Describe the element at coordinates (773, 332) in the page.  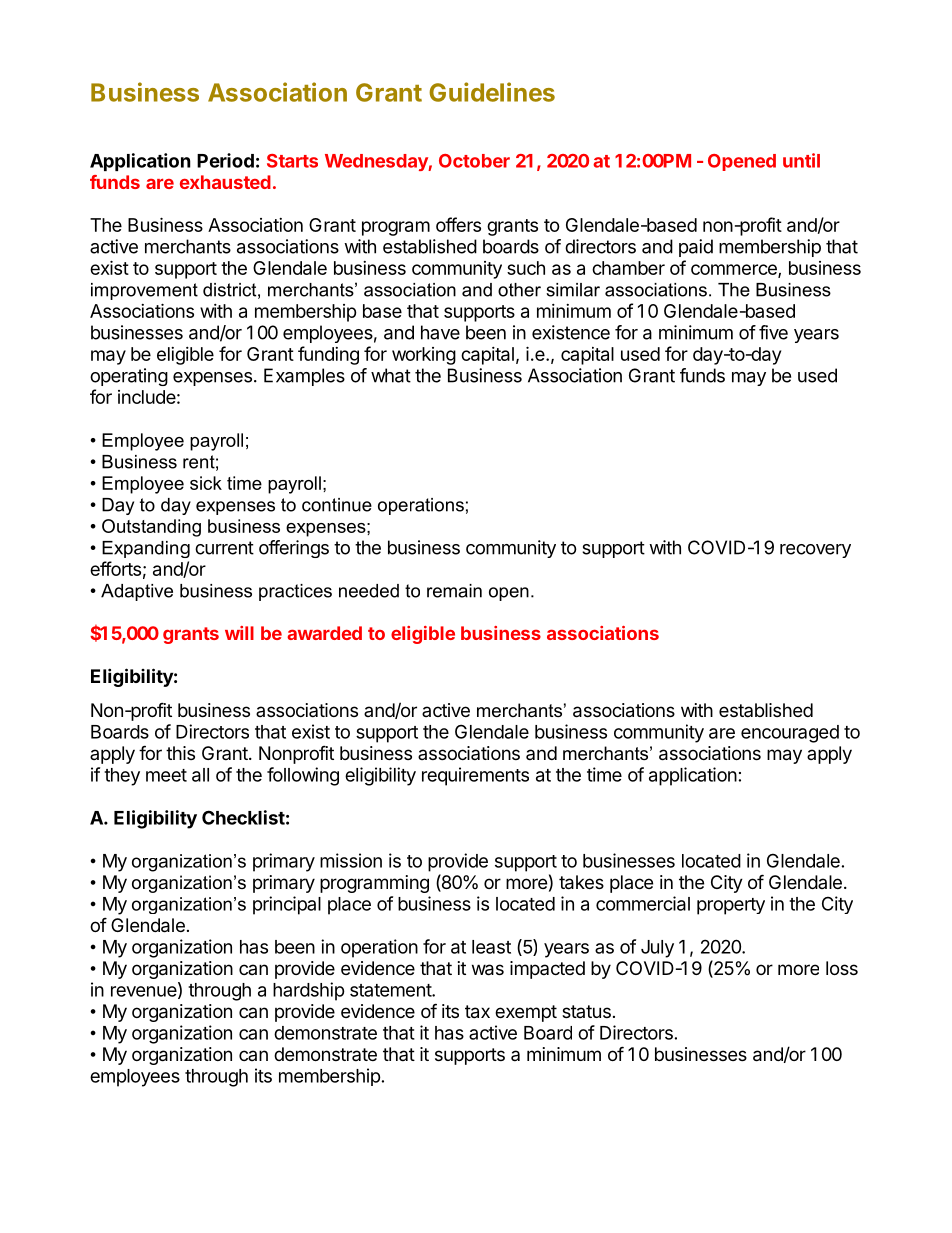
I see `five` at that location.
